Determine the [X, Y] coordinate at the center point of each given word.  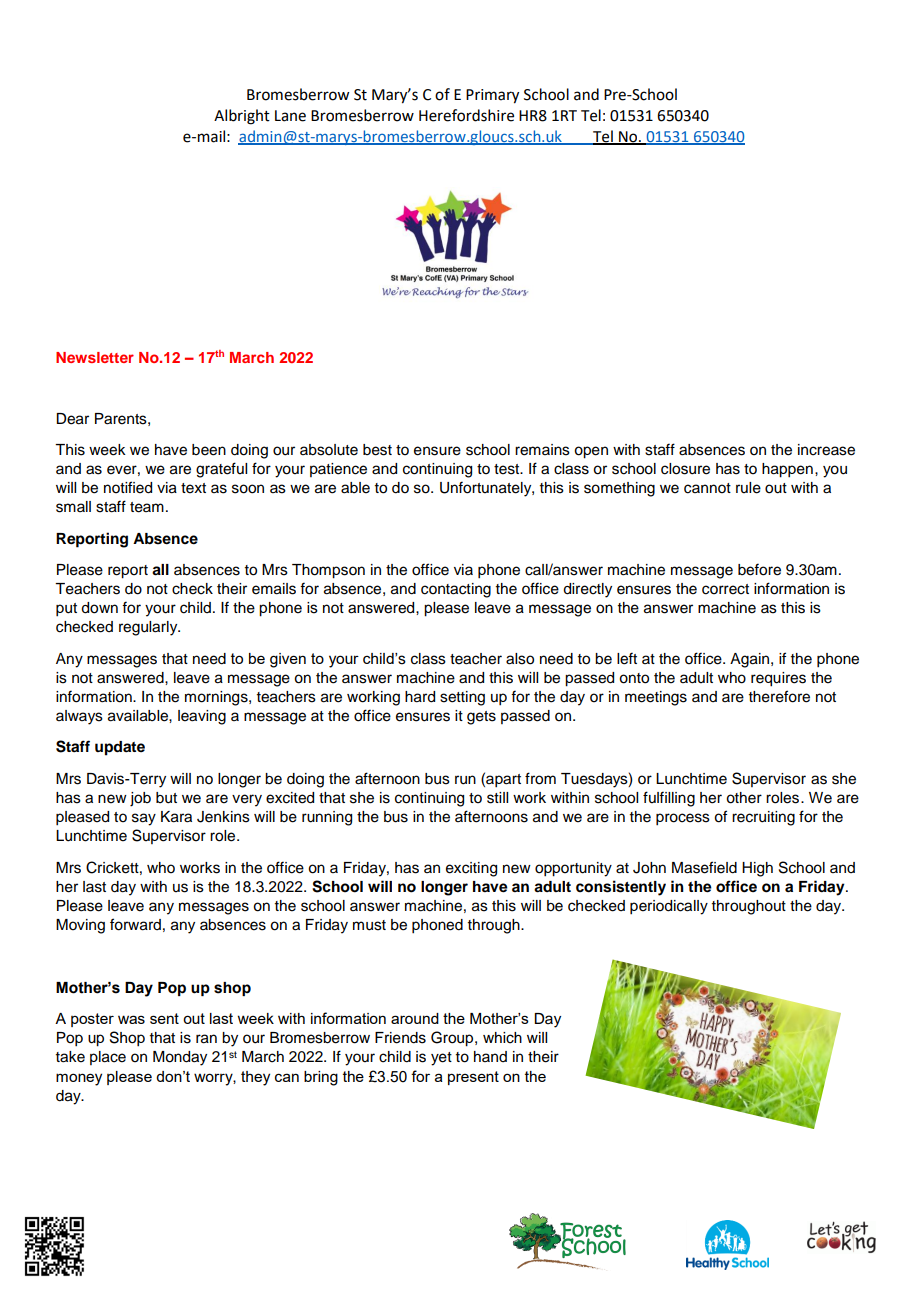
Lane [290, 116]
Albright [242, 117]
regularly [149, 628]
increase [826, 450]
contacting [456, 590]
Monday [180, 1058]
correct [725, 589]
